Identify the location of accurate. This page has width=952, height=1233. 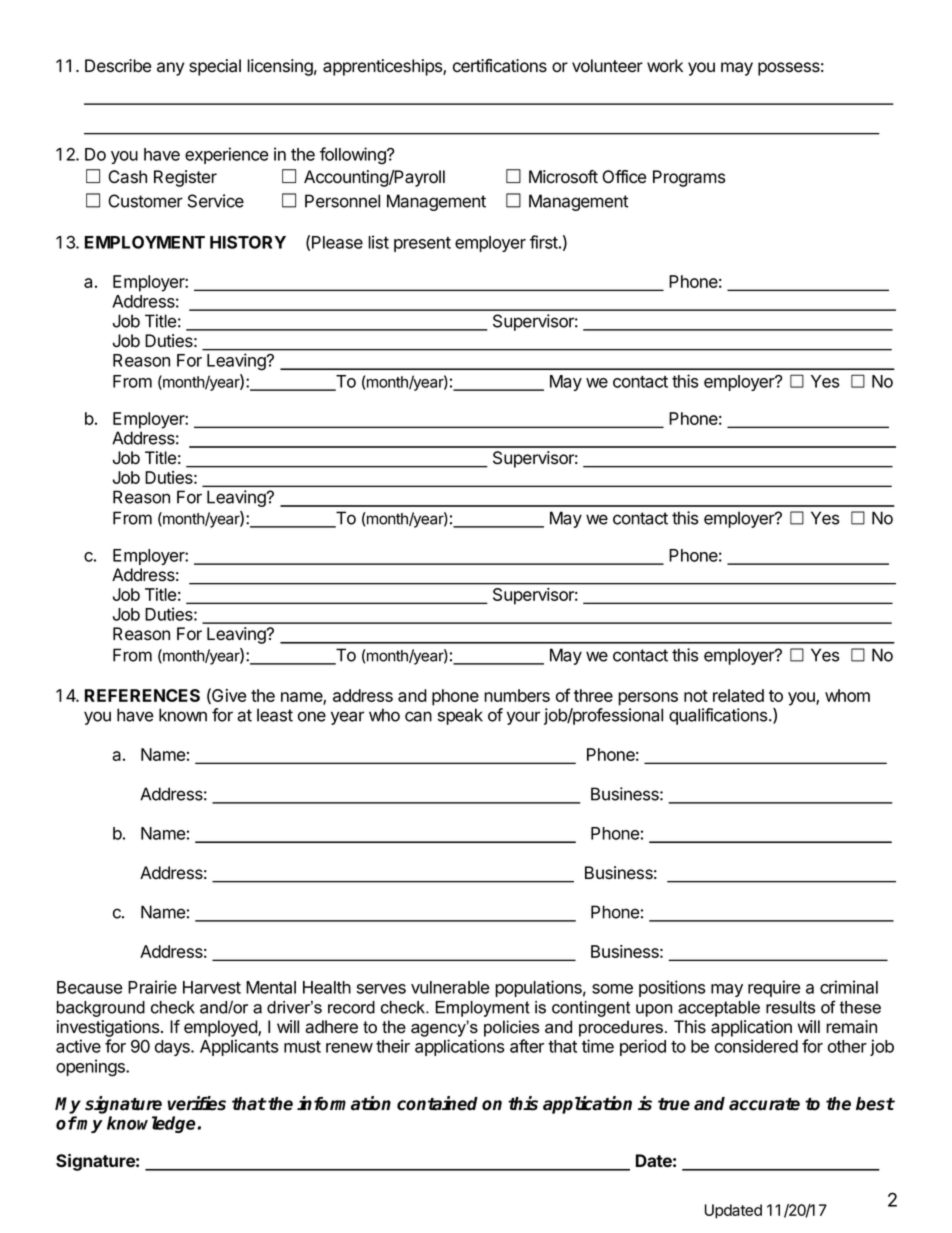
(764, 1104).
